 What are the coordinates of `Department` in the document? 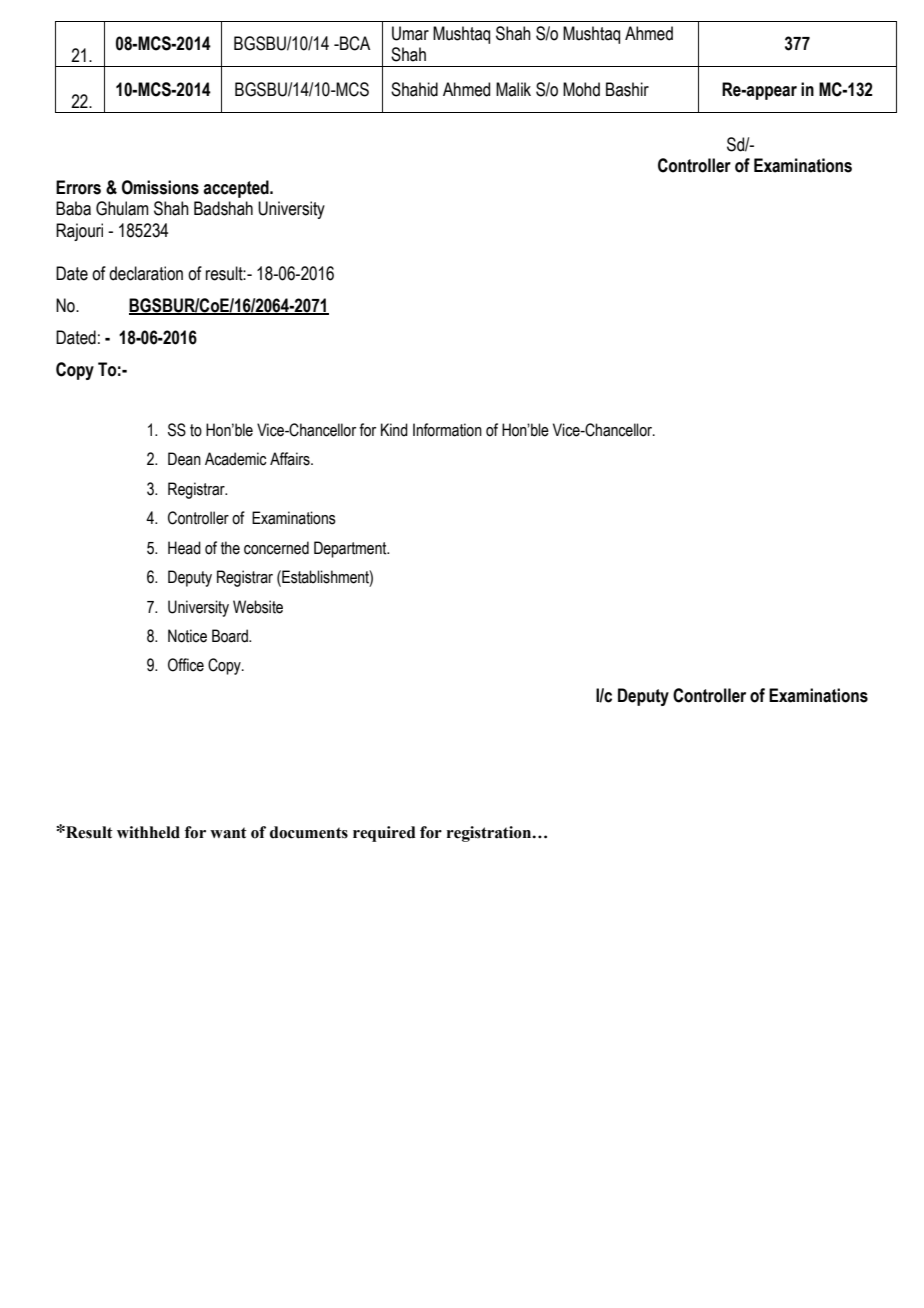 It's located at (351, 549).
